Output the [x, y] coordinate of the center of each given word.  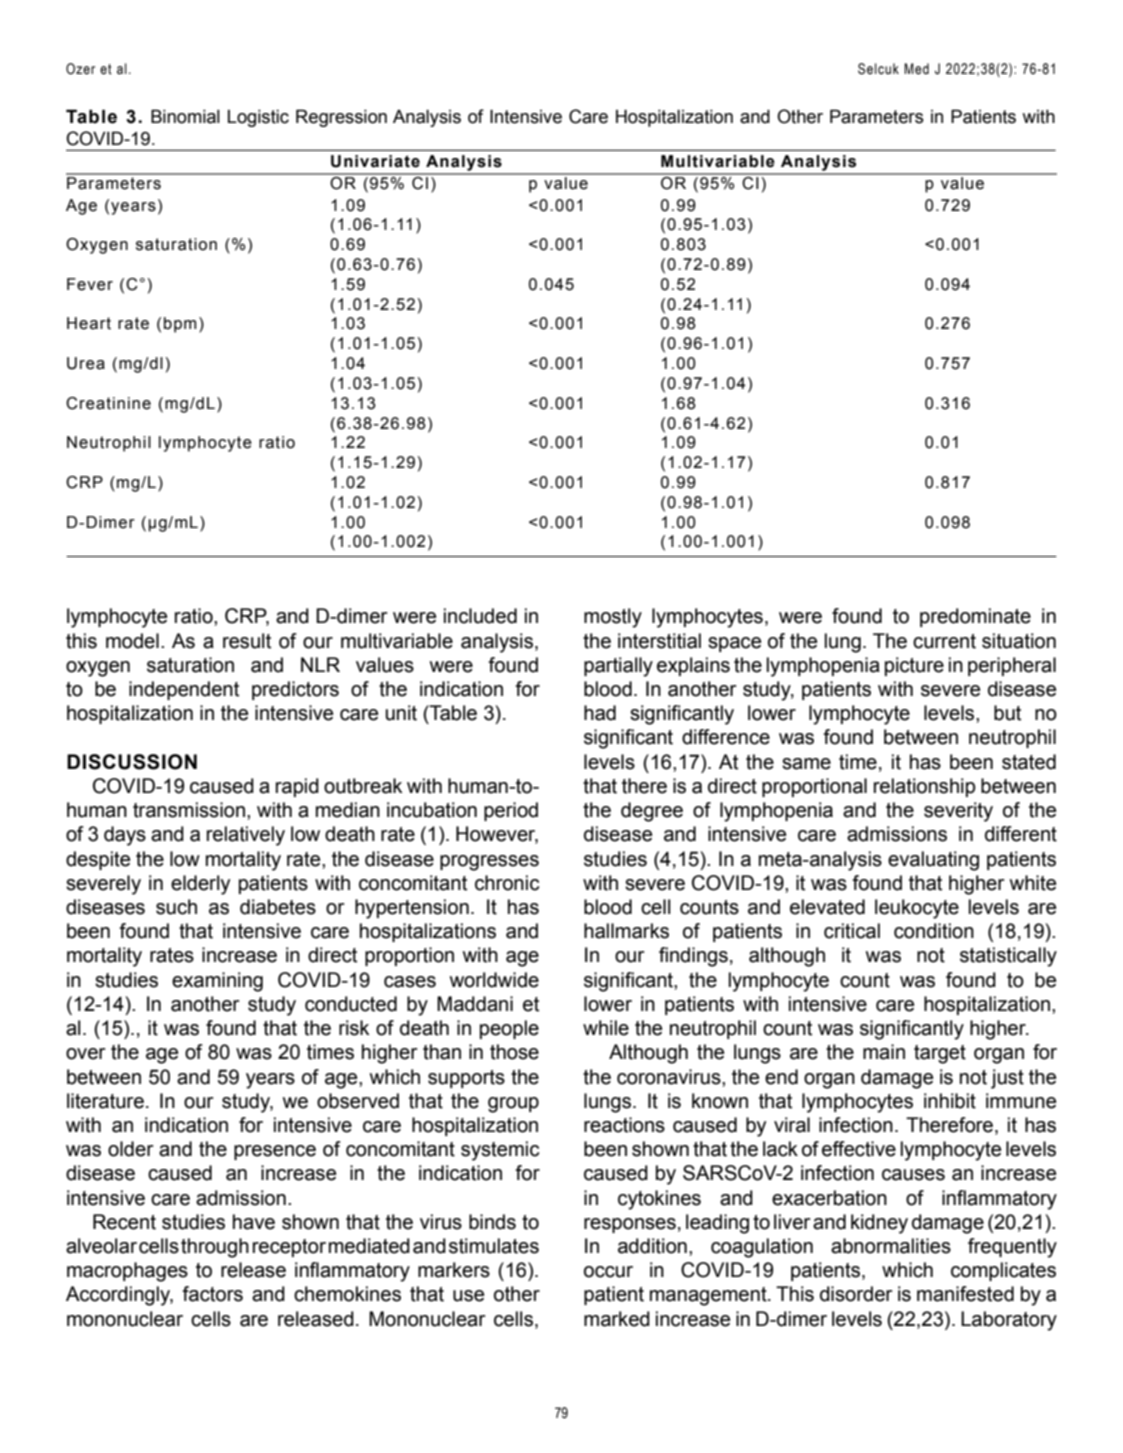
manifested [965, 1294]
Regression [341, 118]
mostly [613, 618]
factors [212, 1294]
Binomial [185, 116]
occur [608, 1272]
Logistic [258, 118]
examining [217, 982]
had [600, 713]
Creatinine [108, 403]
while [606, 1028]
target [940, 1054]
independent [184, 690]
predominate [975, 617]
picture [914, 666]
